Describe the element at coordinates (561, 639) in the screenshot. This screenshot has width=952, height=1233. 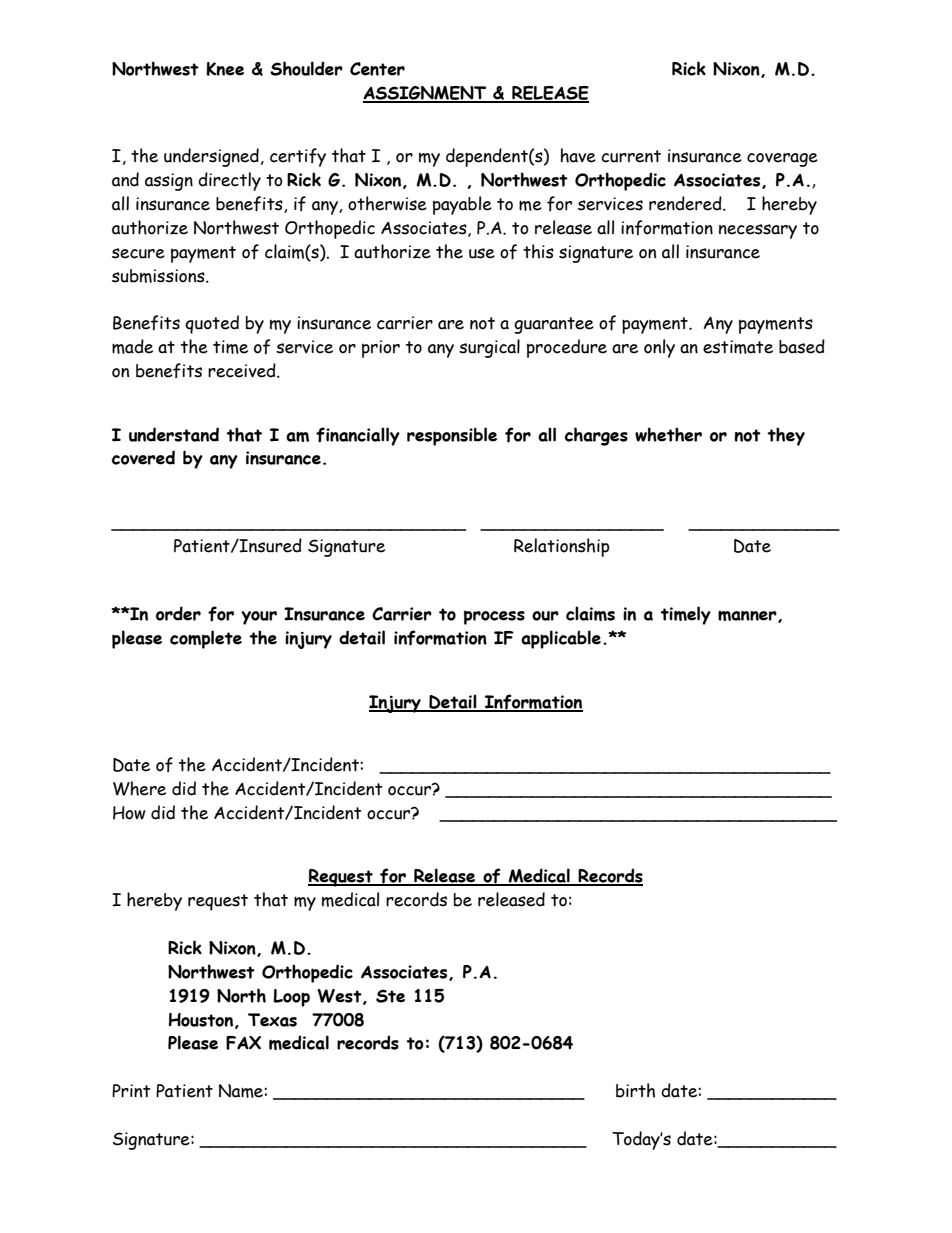
I see `applicable` at that location.
